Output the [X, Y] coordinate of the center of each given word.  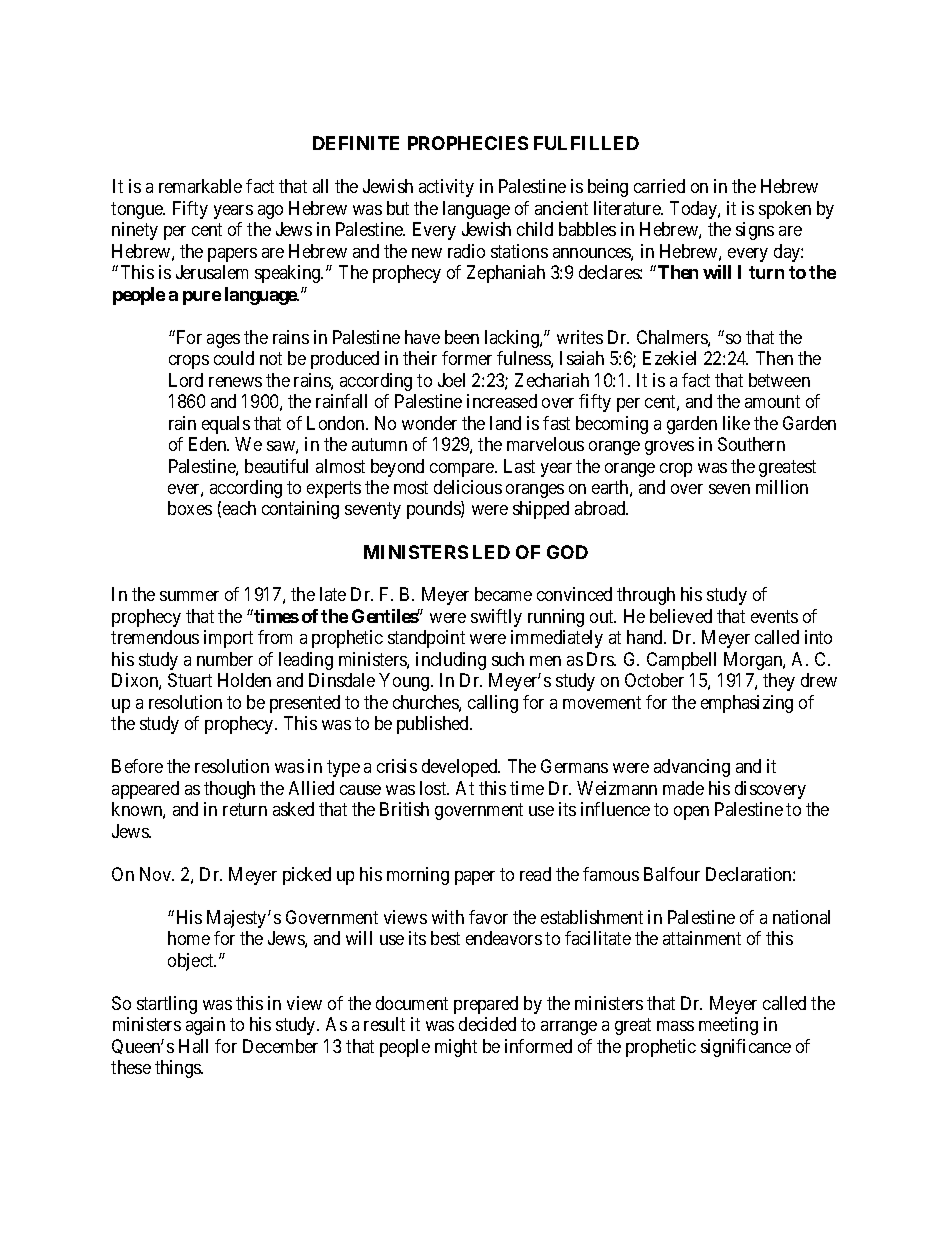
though [229, 790]
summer [189, 596]
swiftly [496, 618]
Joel [451, 380]
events [774, 616]
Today [694, 210]
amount [772, 401]
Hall [193, 1046]
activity [446, 188]
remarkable [200, 186]
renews [235, 382]
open [691, 813]
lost [434, 788]
